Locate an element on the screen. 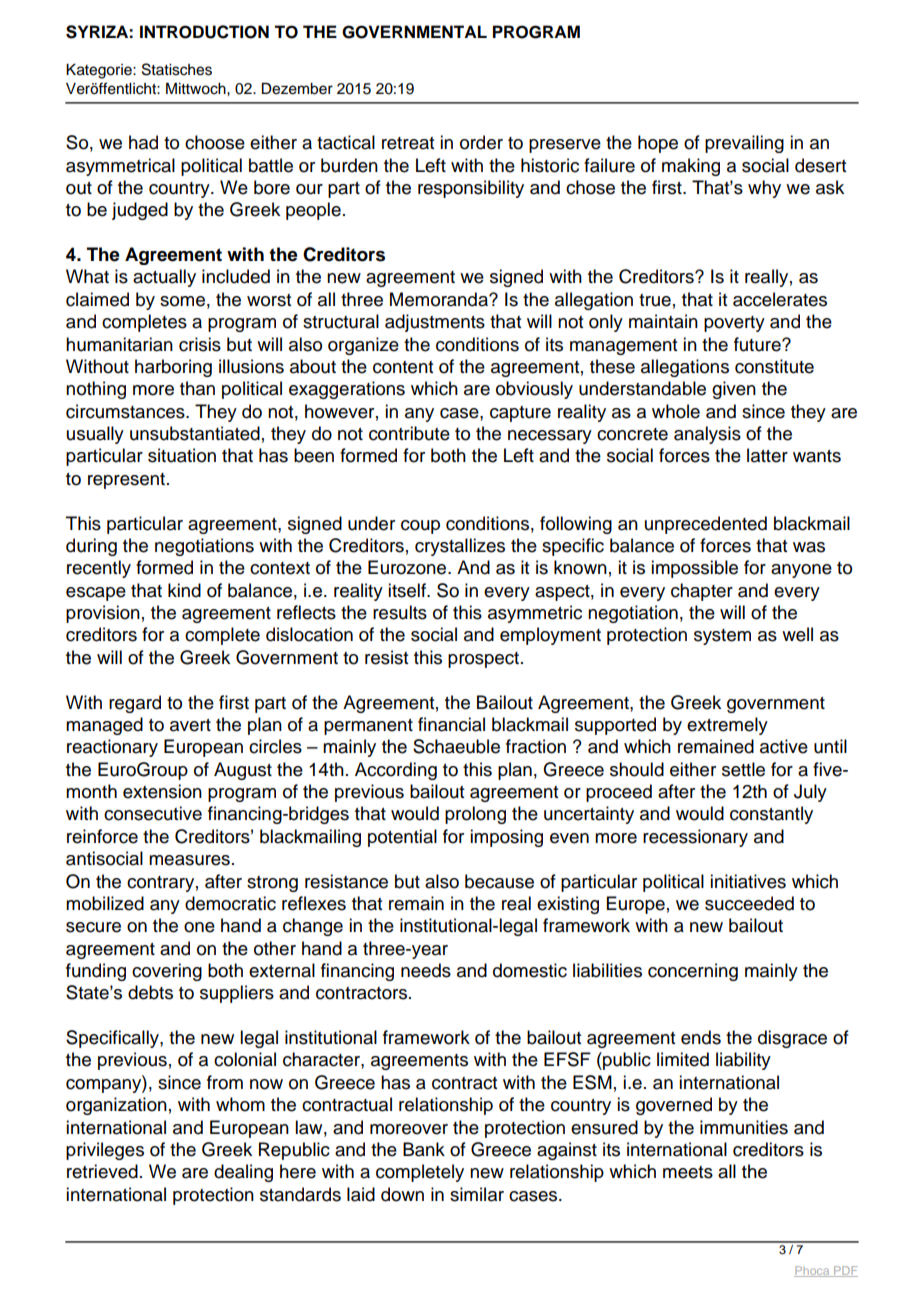  order is located at coordinates (481, 142).
